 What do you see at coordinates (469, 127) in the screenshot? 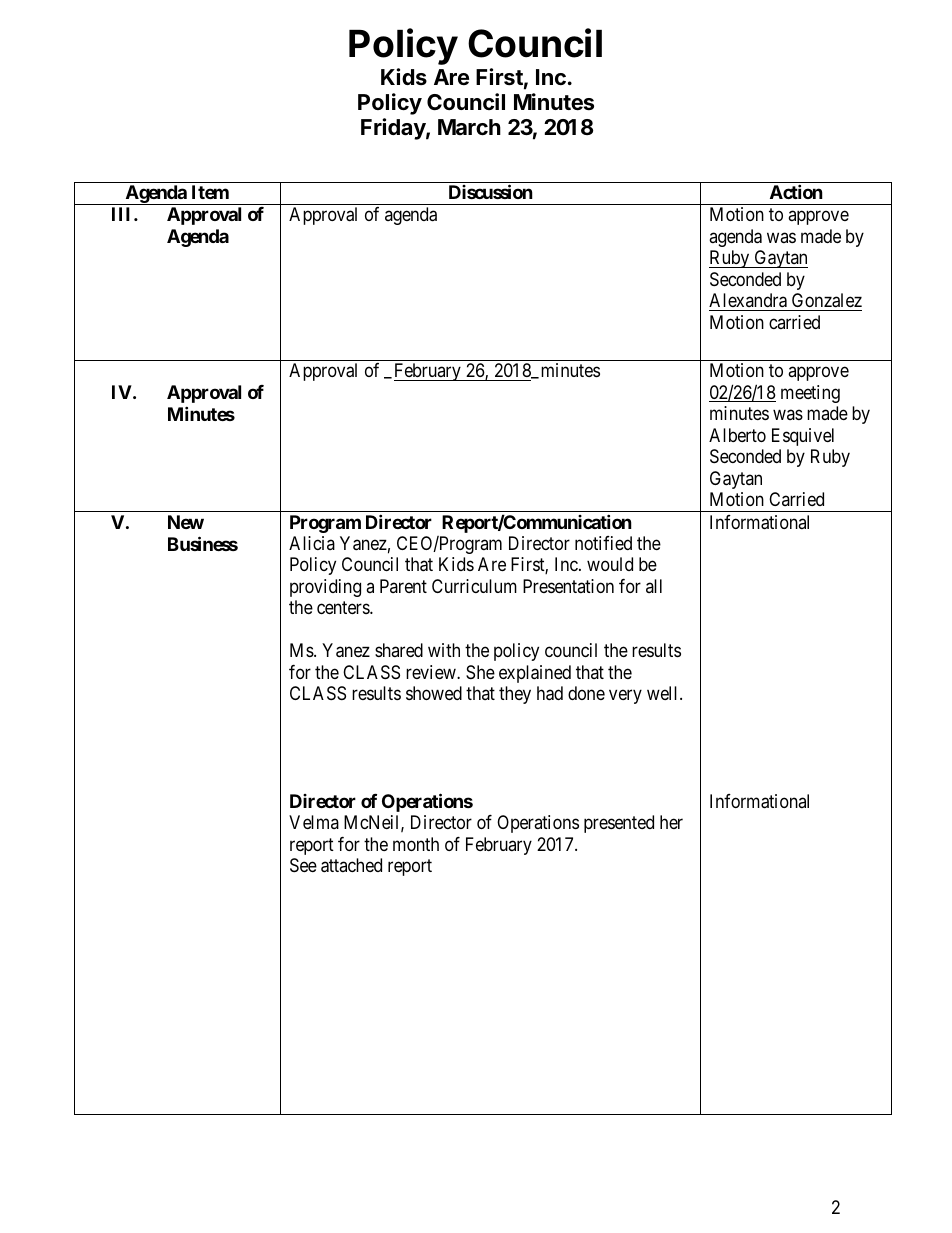
I see `March` at bounding box center [469, 127].
